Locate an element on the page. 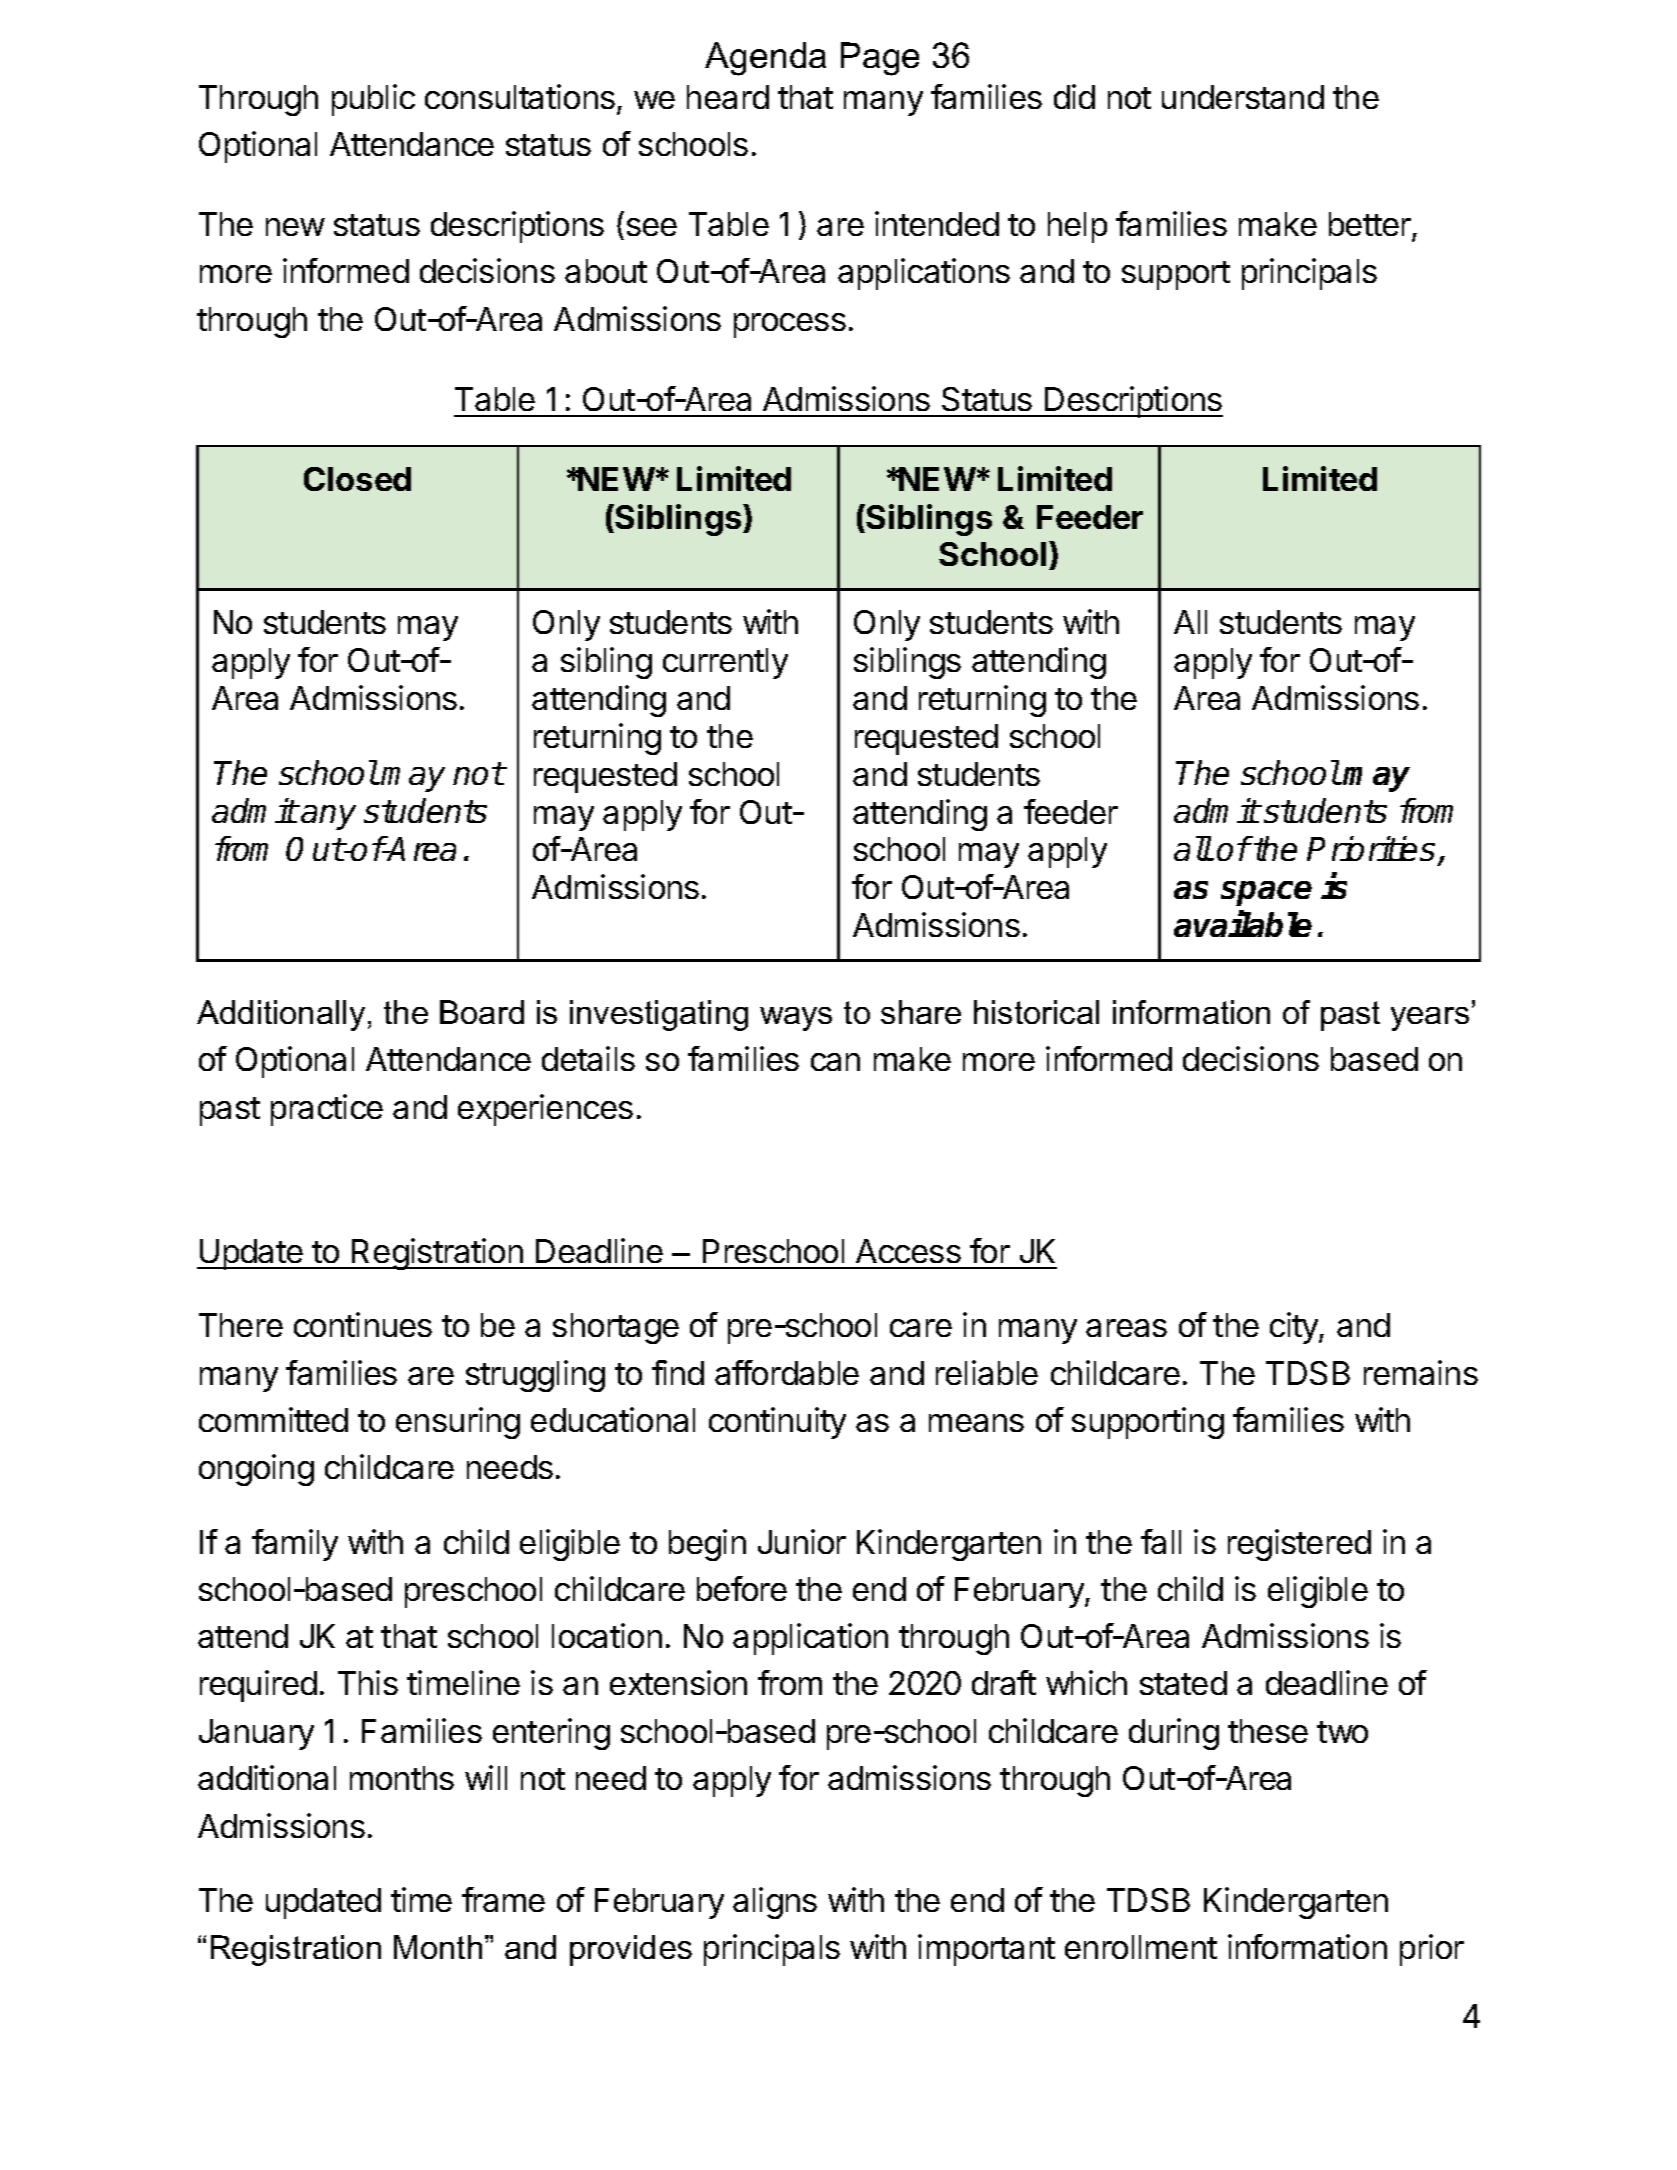 The image size is (1677, 2170). continues is located at coordinates (363, 1324).
